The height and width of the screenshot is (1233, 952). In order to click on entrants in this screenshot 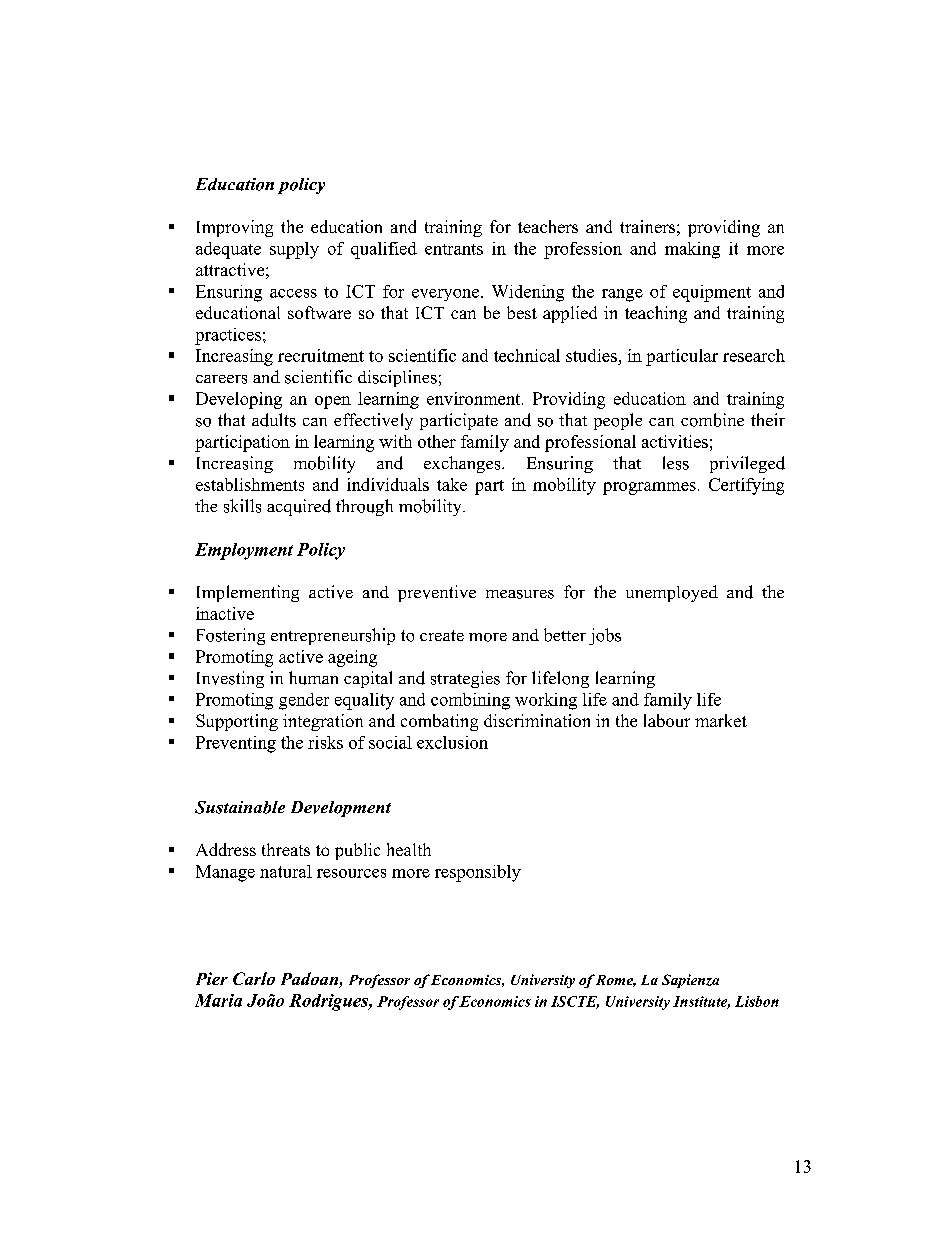, I will do `click(454, 249)`.
